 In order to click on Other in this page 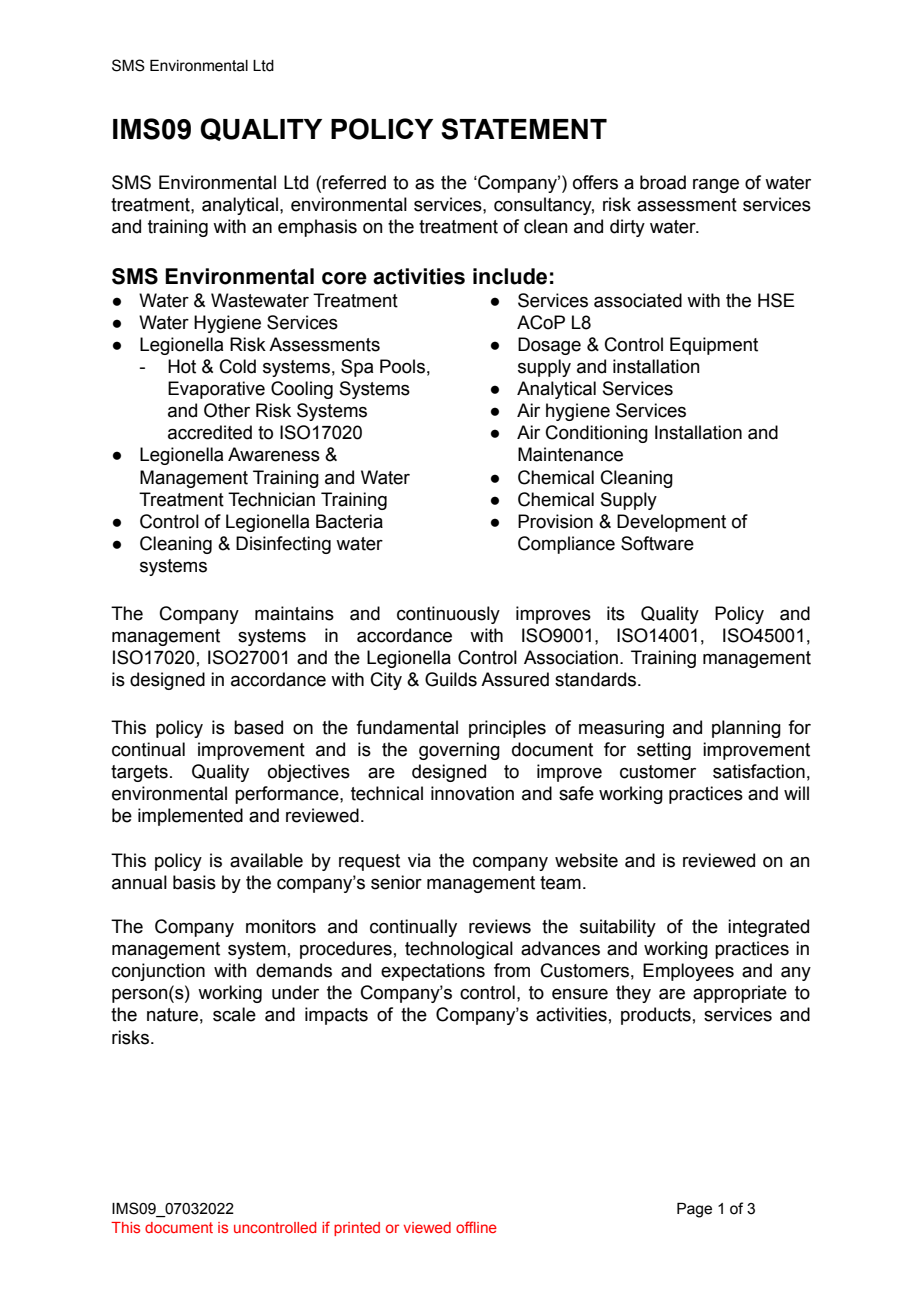, I will do `click(227, 410)`.
